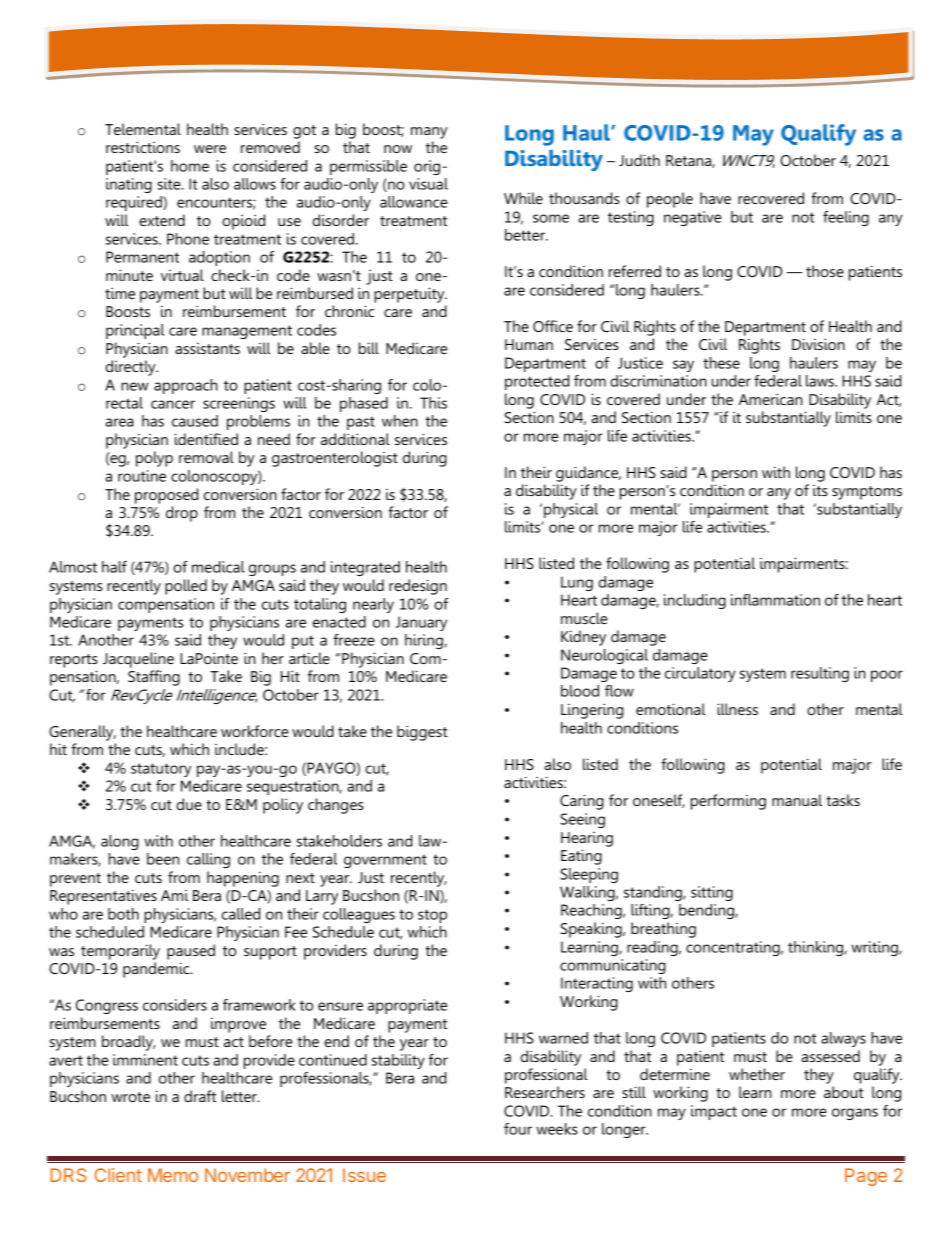  I want to click on hiring, so click(424, 641).
